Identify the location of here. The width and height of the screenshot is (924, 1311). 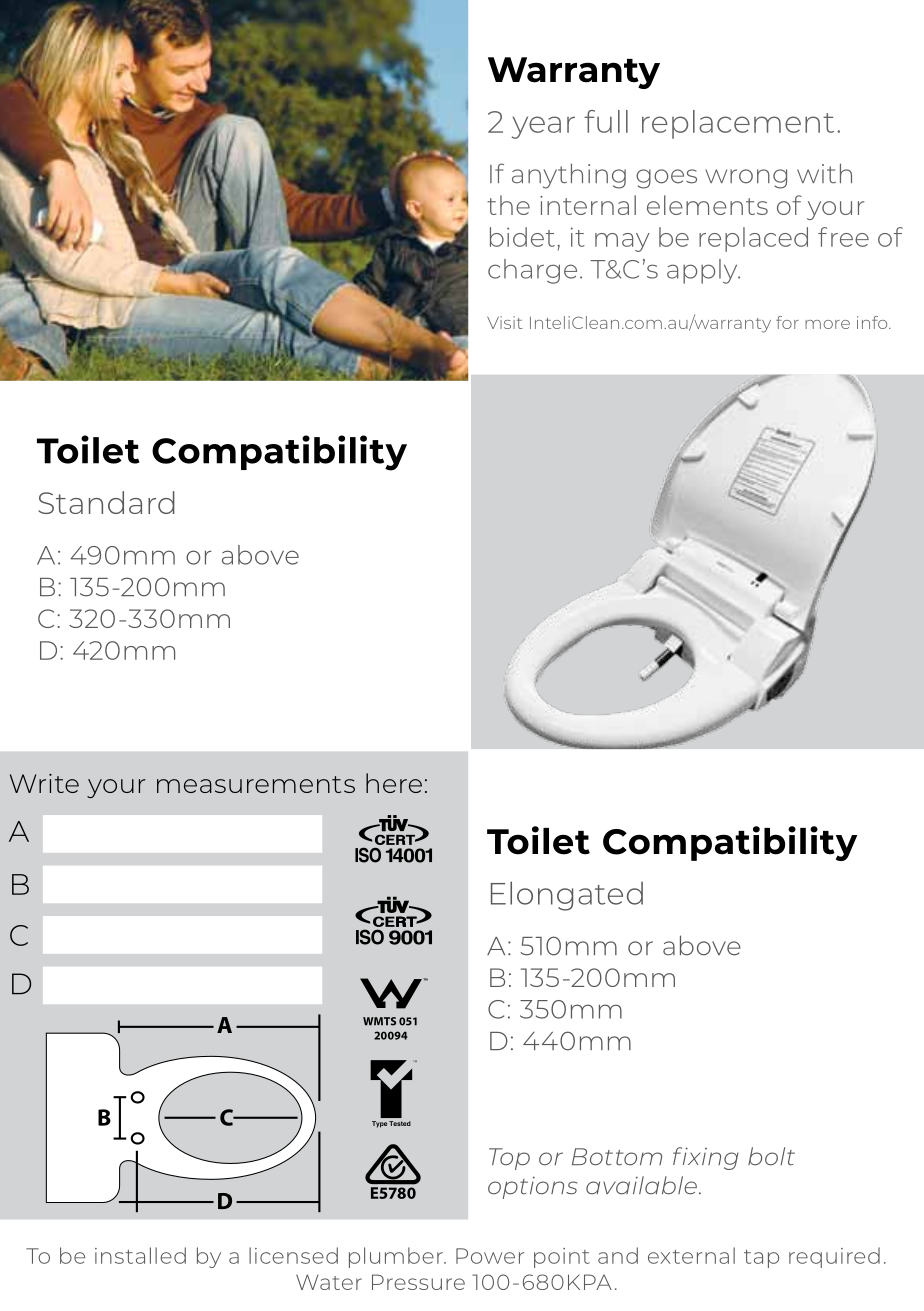
(394, 783).
